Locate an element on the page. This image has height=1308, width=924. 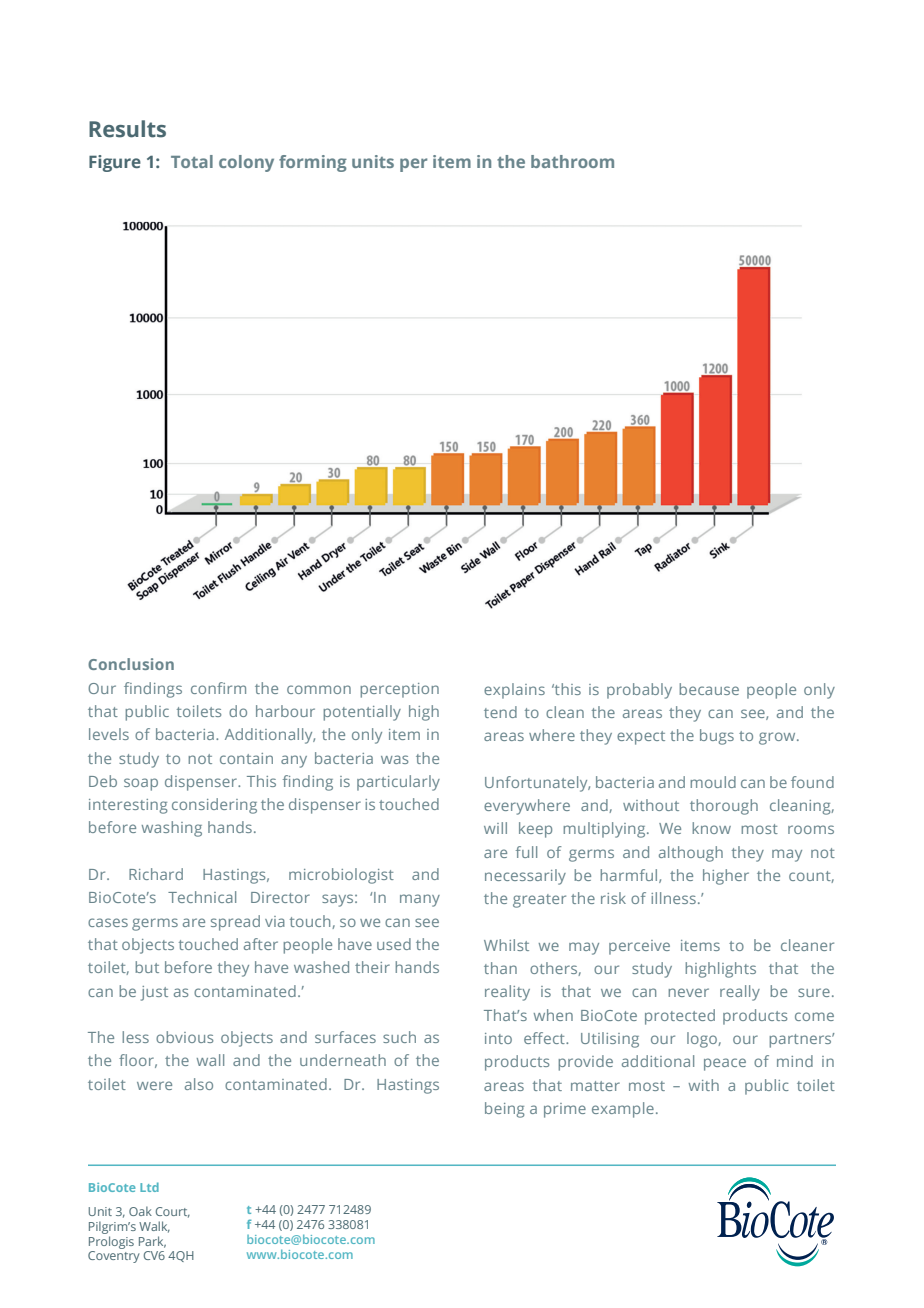
example is located at coordinates (623, 1110).
